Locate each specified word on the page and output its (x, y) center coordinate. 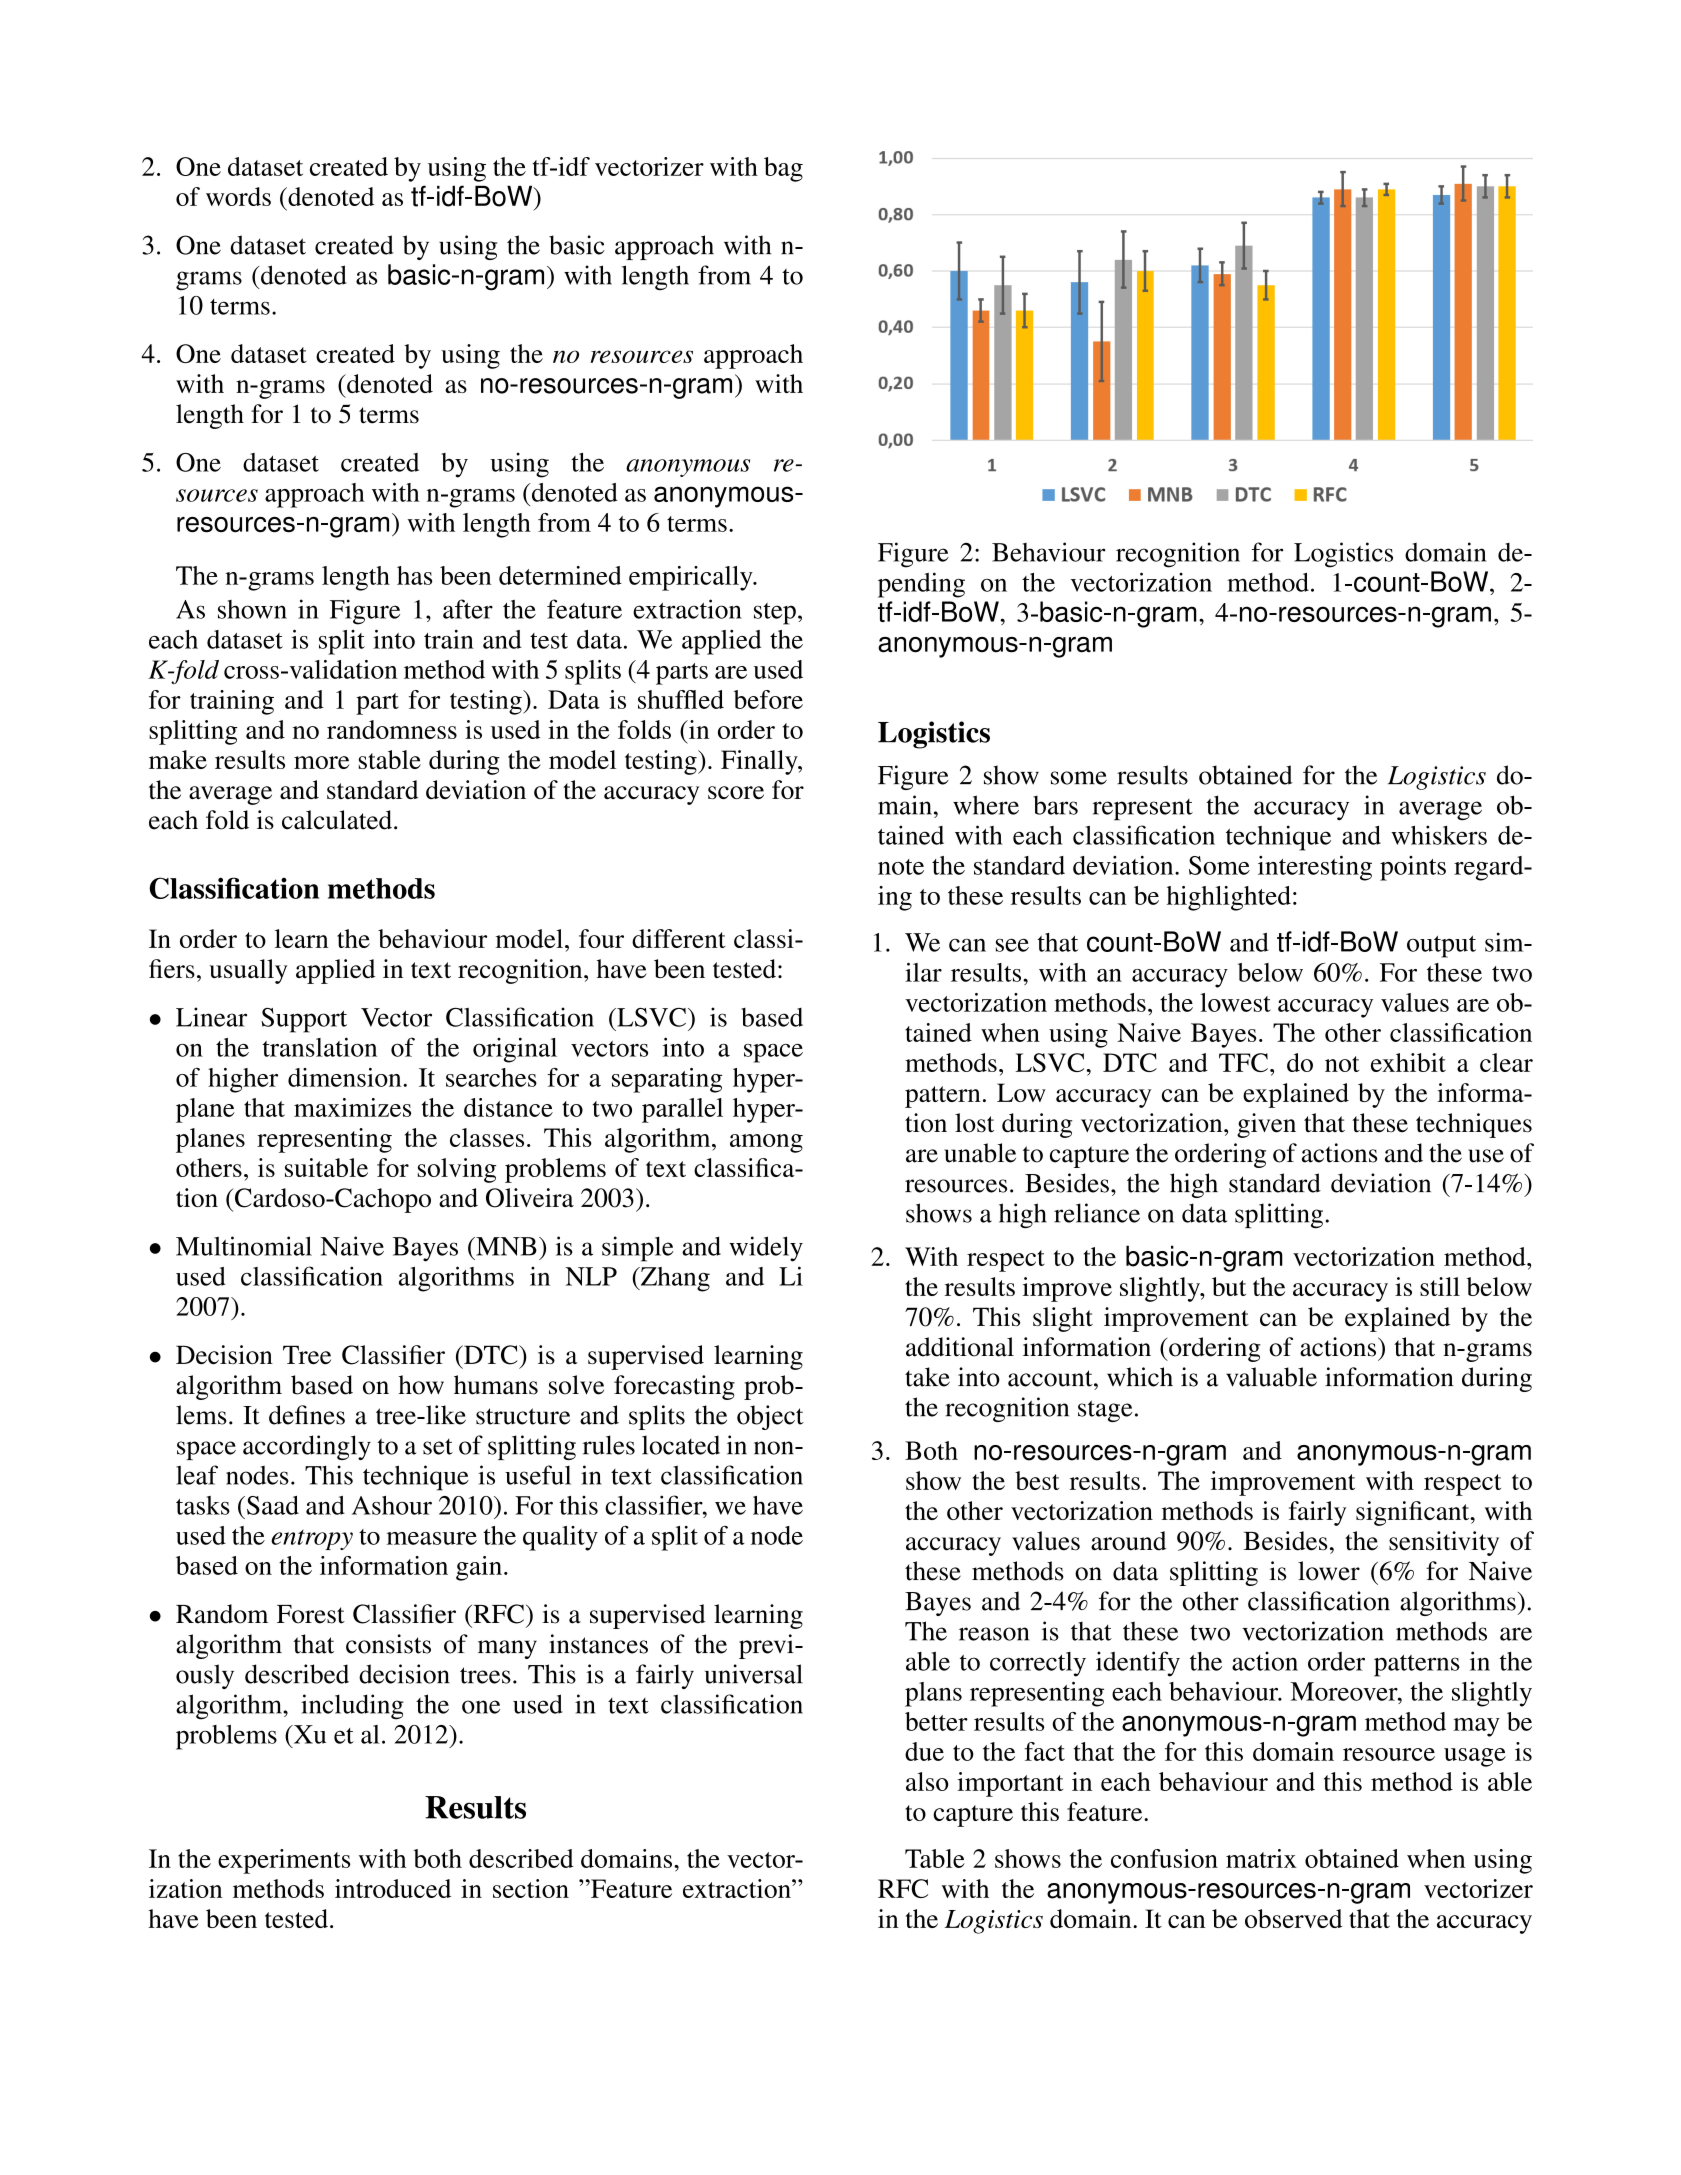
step (775, 614)
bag (783, 169)
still (1440, 1286)
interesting (1315, 868)
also (927, 1781)
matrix (1261, 1858)
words (238, 196)
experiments (284, 1861)
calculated (337, 820)
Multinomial (244, 1246)
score (736, 792)
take (927, 1377)
